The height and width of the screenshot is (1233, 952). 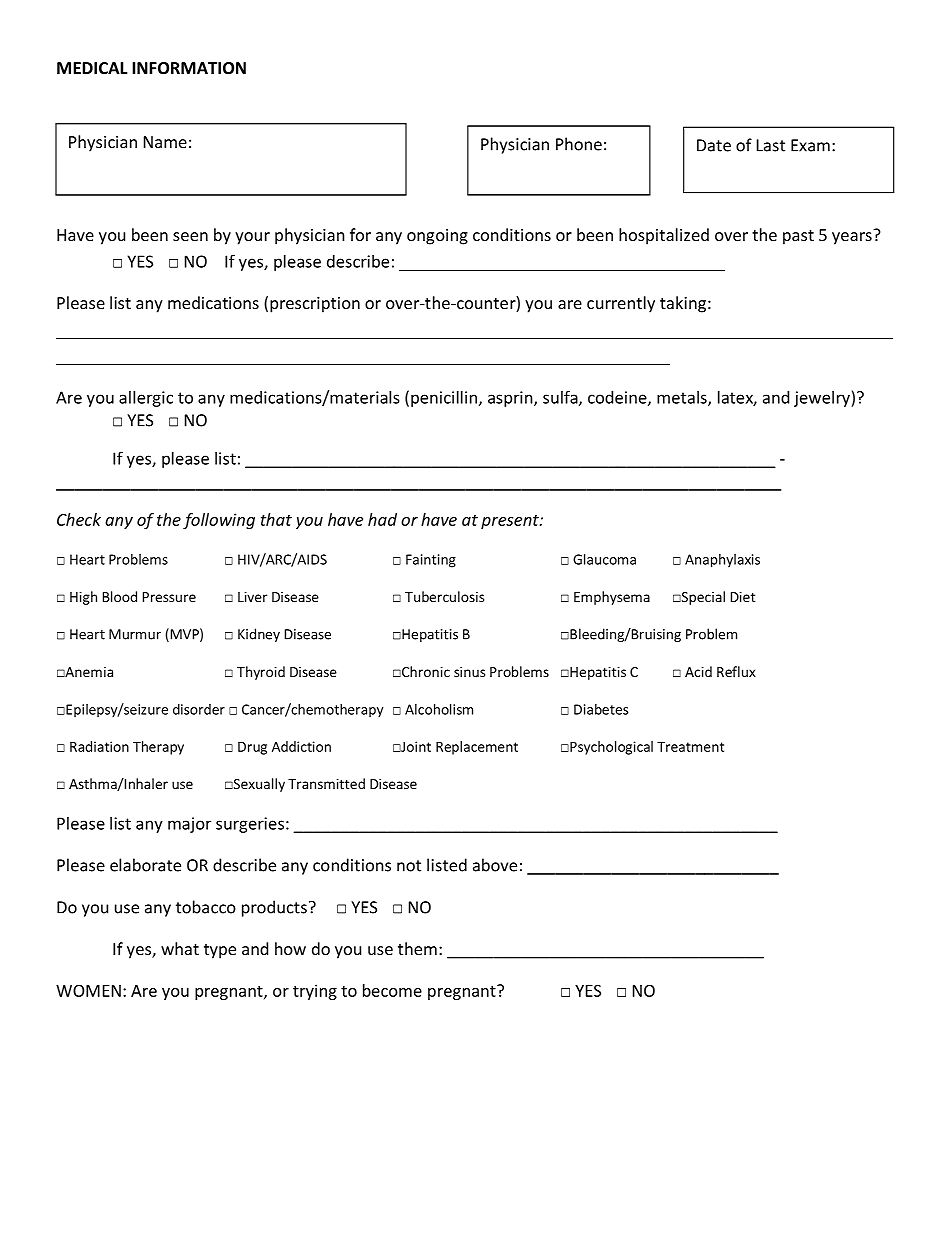 I want to click on seen, so click(x=190, y=236).
